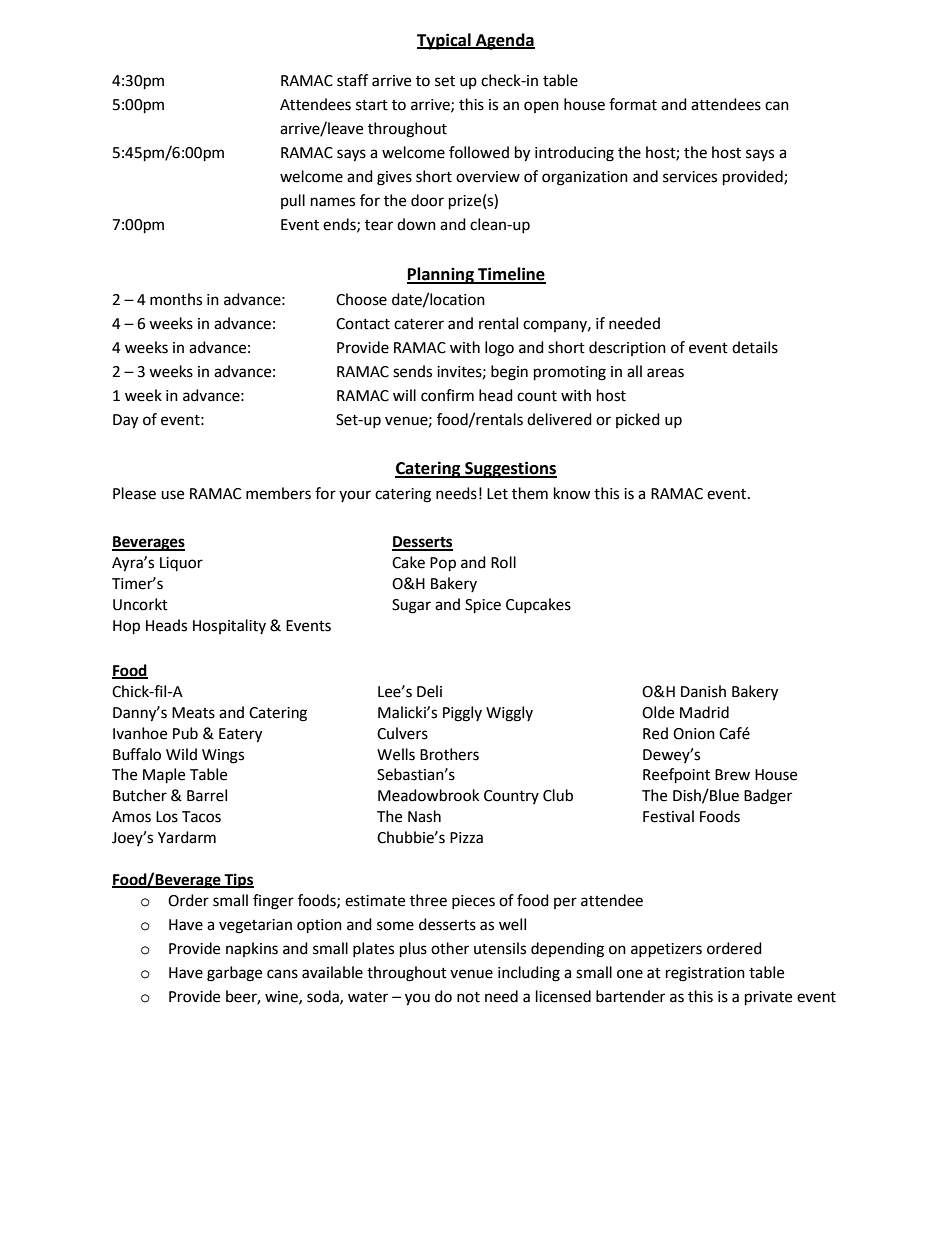 Image resolution: width=952 pixels, height=1233 pixels. Describe the element at coordinates (447, 395) in the image. I see `confirm` at that location.
